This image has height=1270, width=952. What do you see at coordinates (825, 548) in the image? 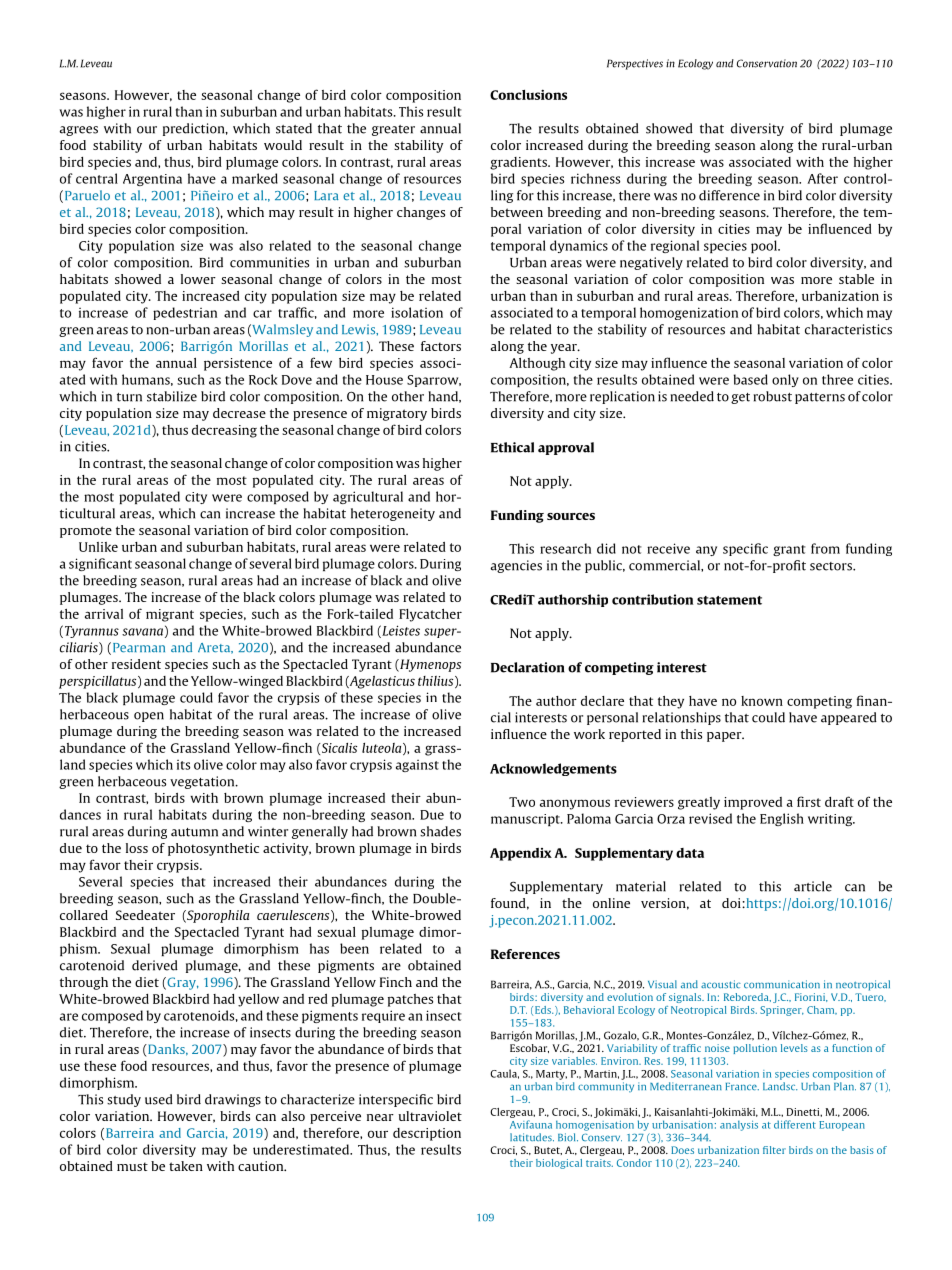
I see `from` at bounding box center [825, 548].
